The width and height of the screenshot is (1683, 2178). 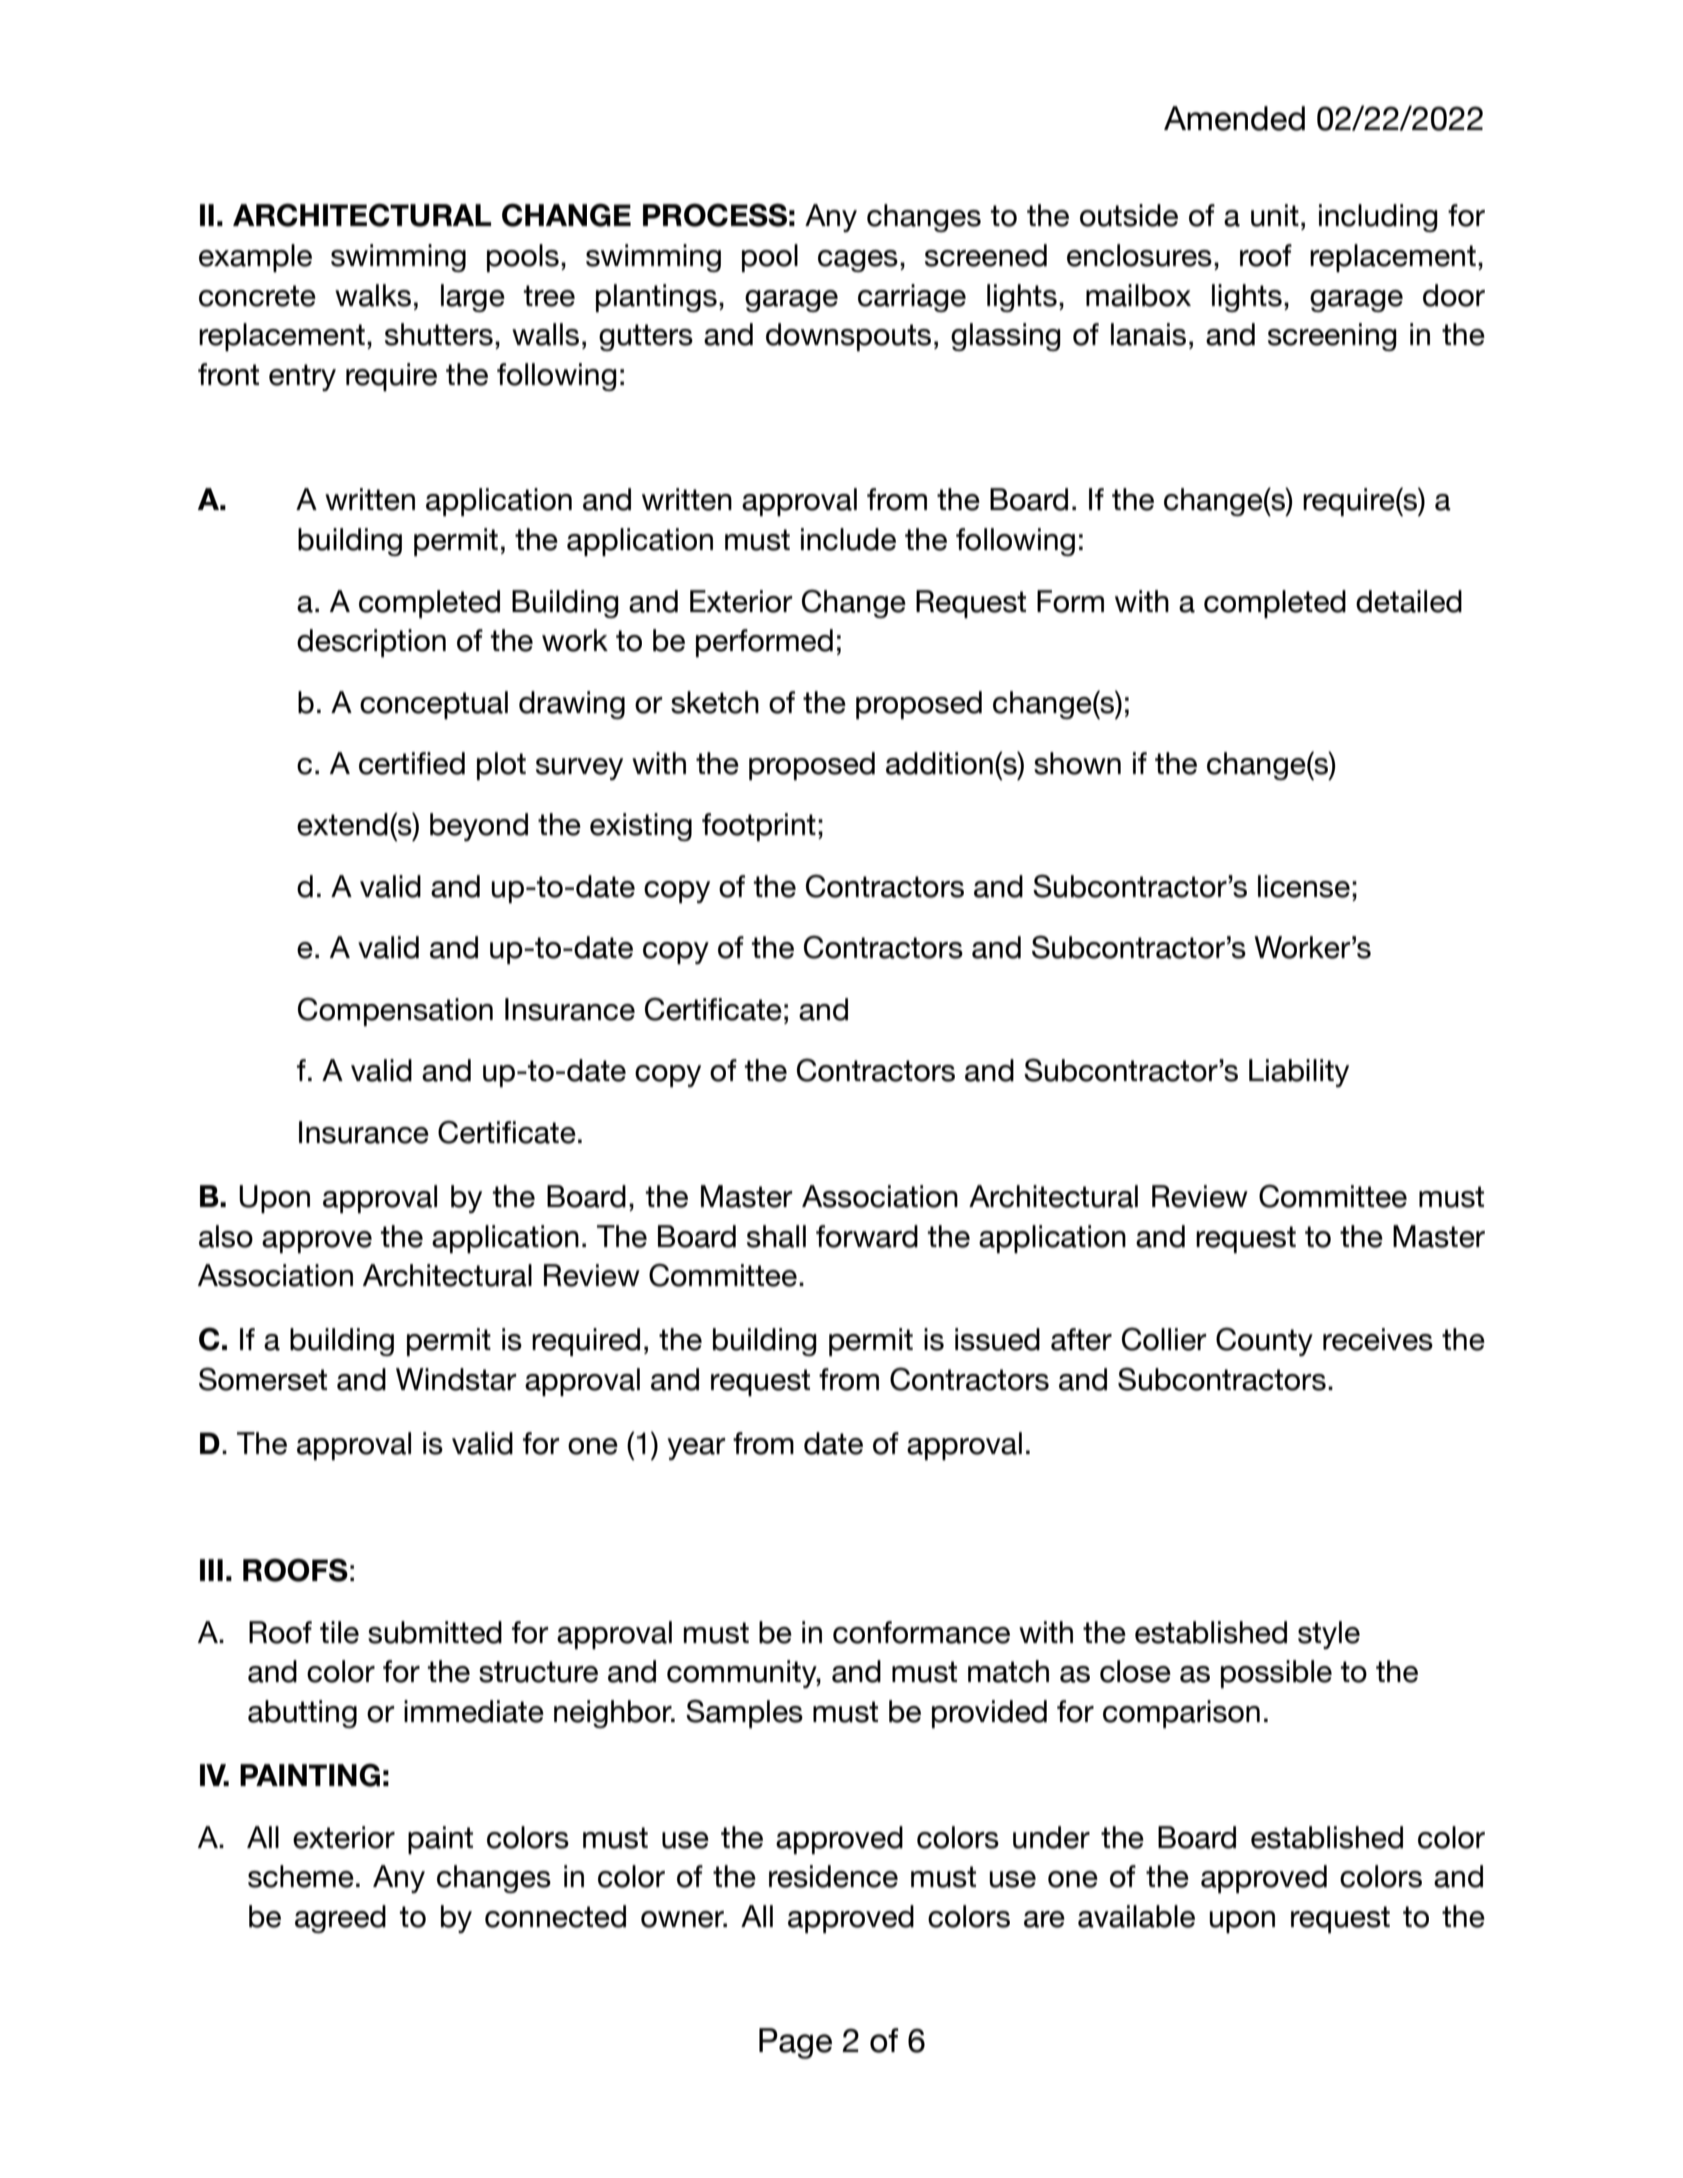 What do you see at coordinates (255, 258) in the screenshot?
I see `example` at bounding box center [255, 258].
